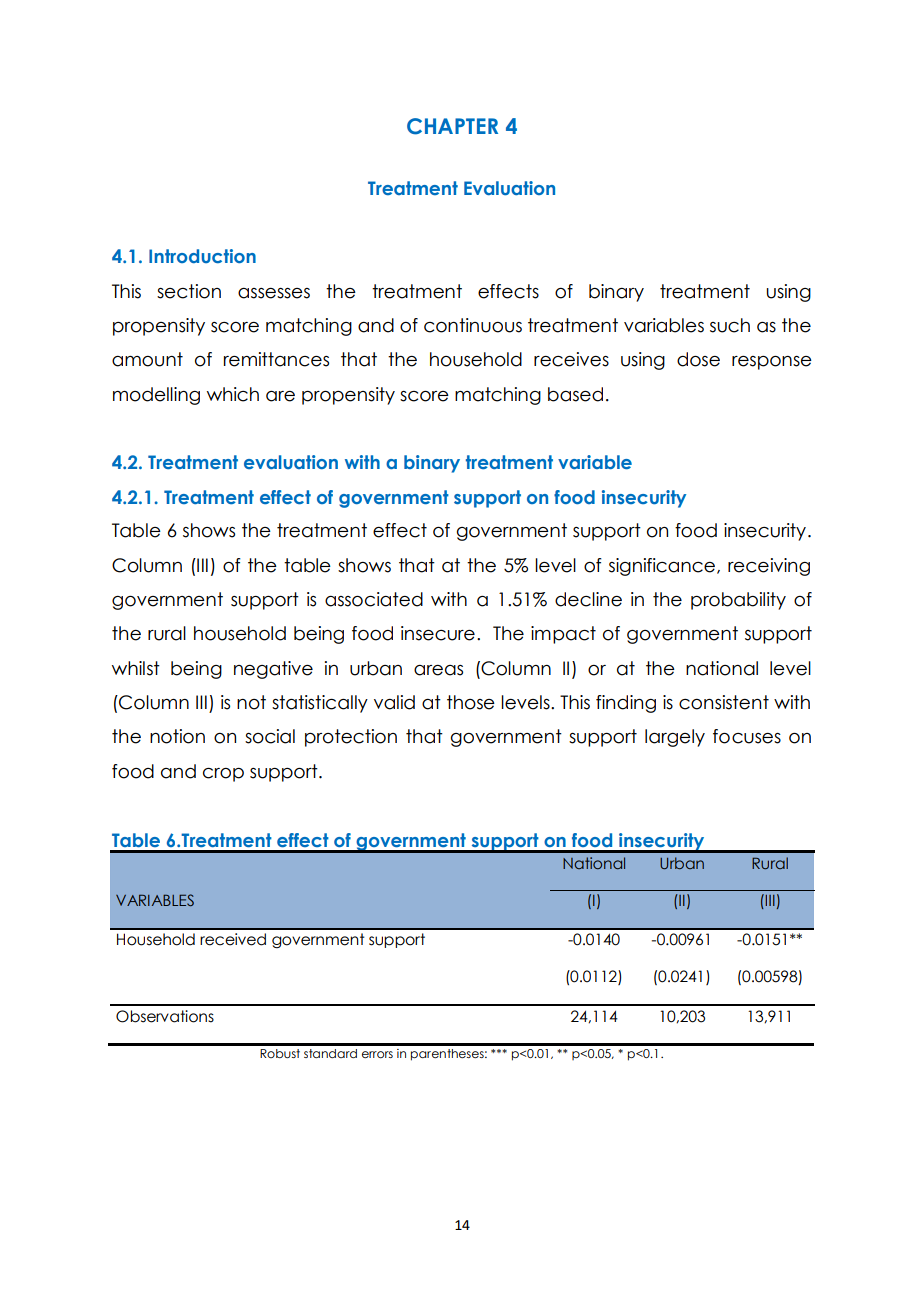 The height and width of the image is (1308, 924). I want to click on probability, so click(738, 601).
